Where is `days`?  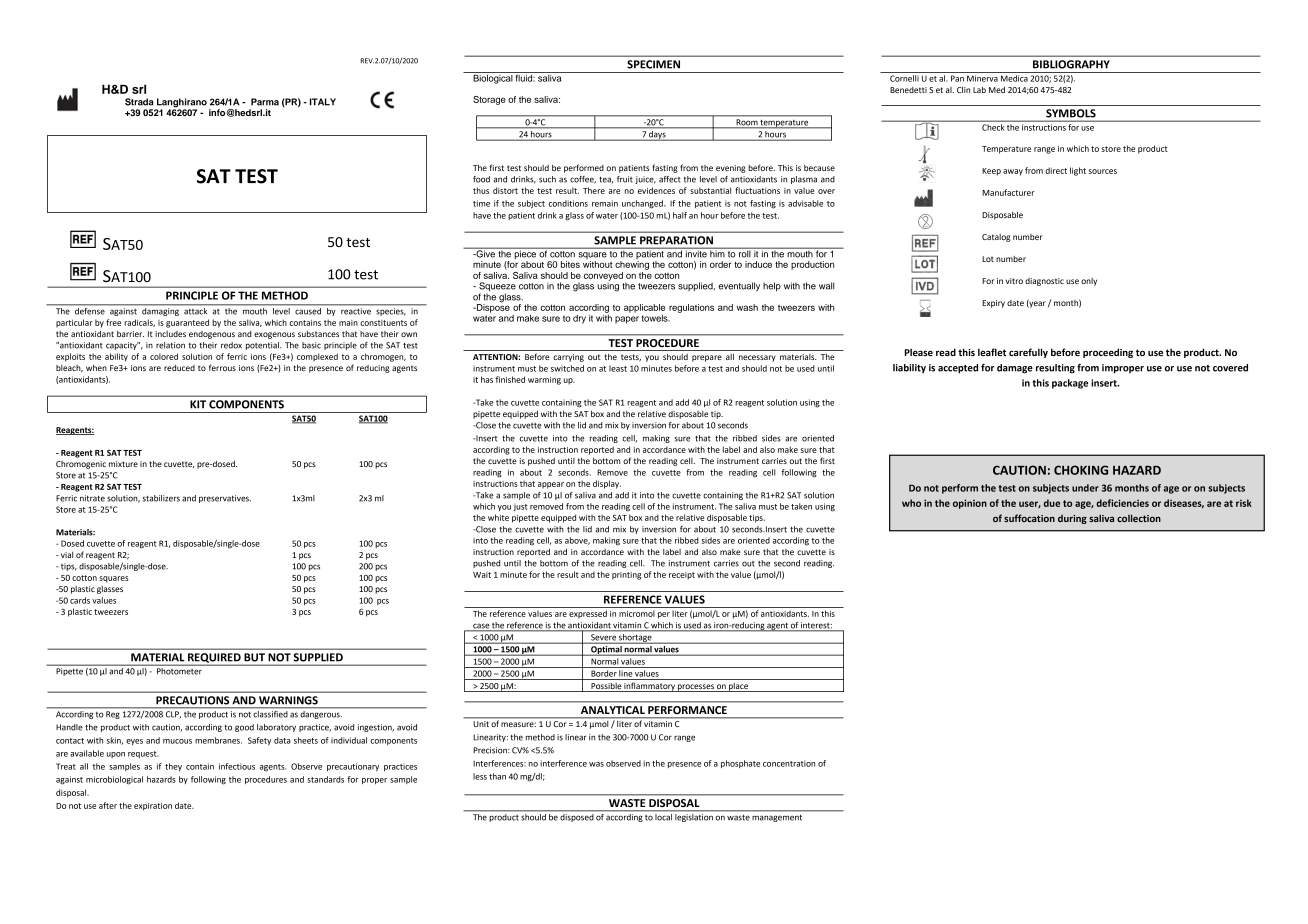 days is located at coordinates (657, 136).
